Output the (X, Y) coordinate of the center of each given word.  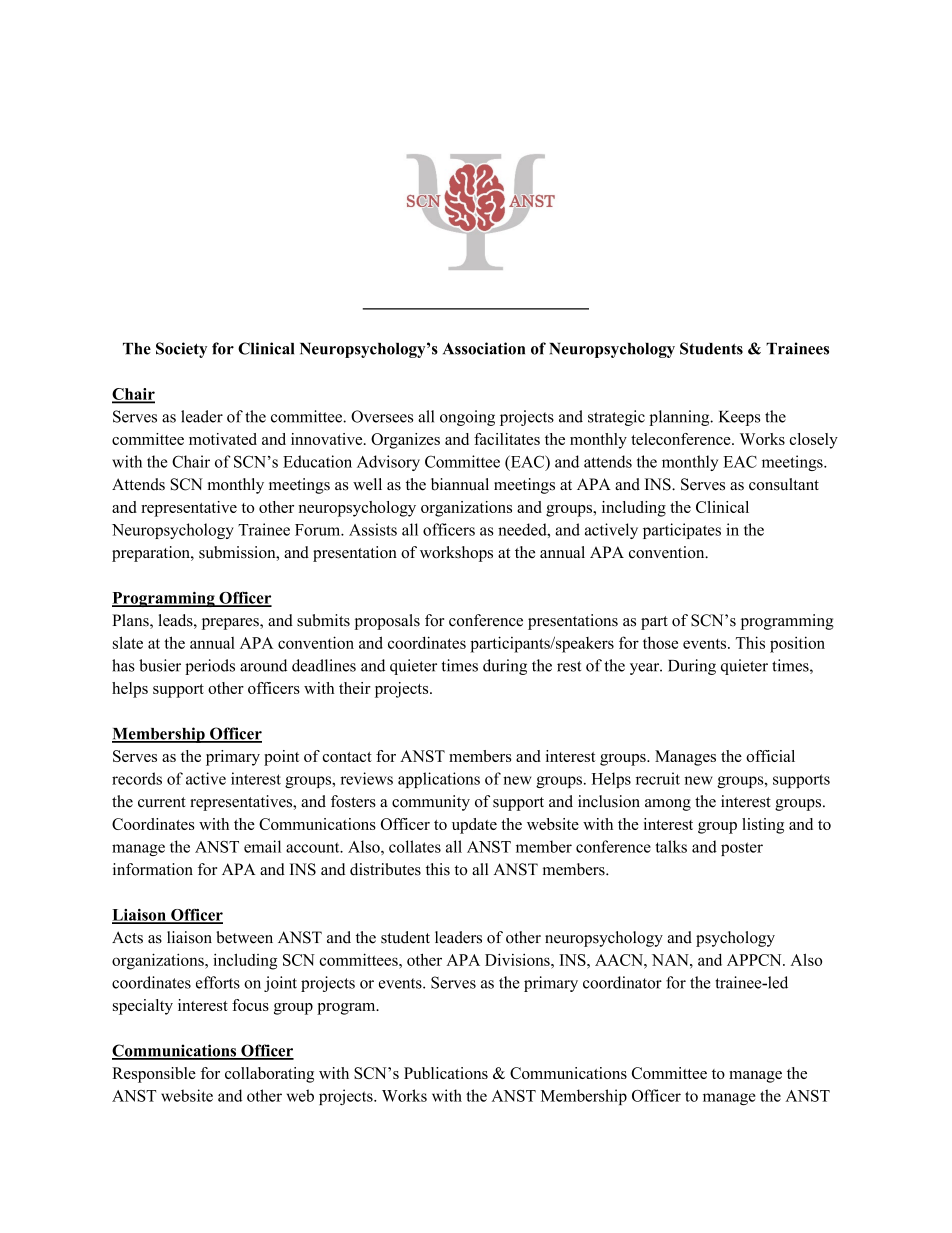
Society (181, 350)
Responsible (154, 1075)
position (797, 644)
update (474, 826)
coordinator (622, 982)
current (162, 802)
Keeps (739, 418)
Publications (446, 1073)
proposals (387, 622)
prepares (231, 624)
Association (484, 348)
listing (763, 826)
